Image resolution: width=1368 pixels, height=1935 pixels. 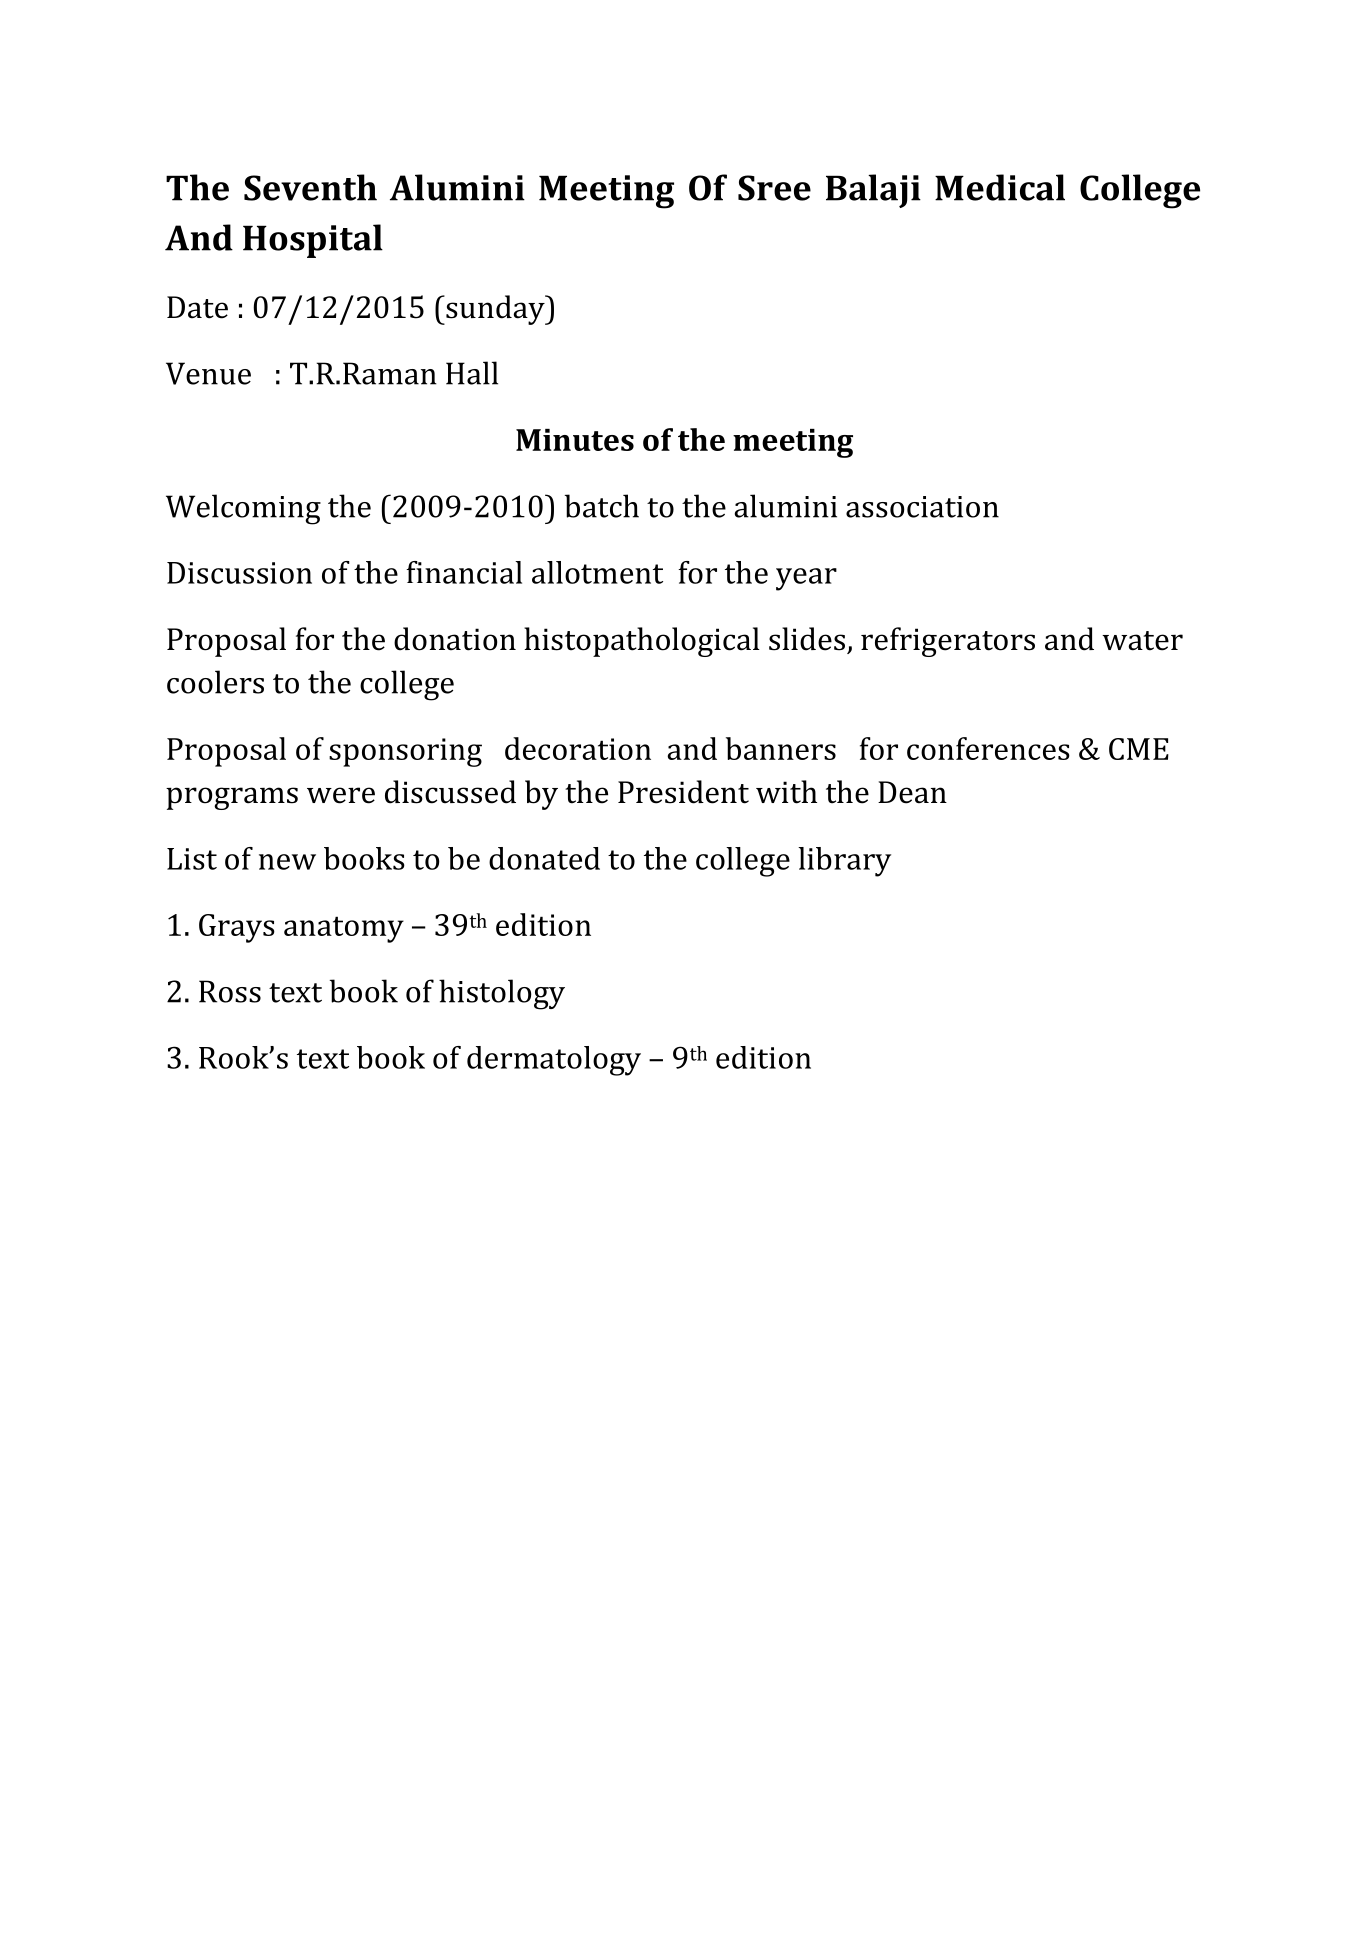 I want to click on library, so click(x=844, y=862).
